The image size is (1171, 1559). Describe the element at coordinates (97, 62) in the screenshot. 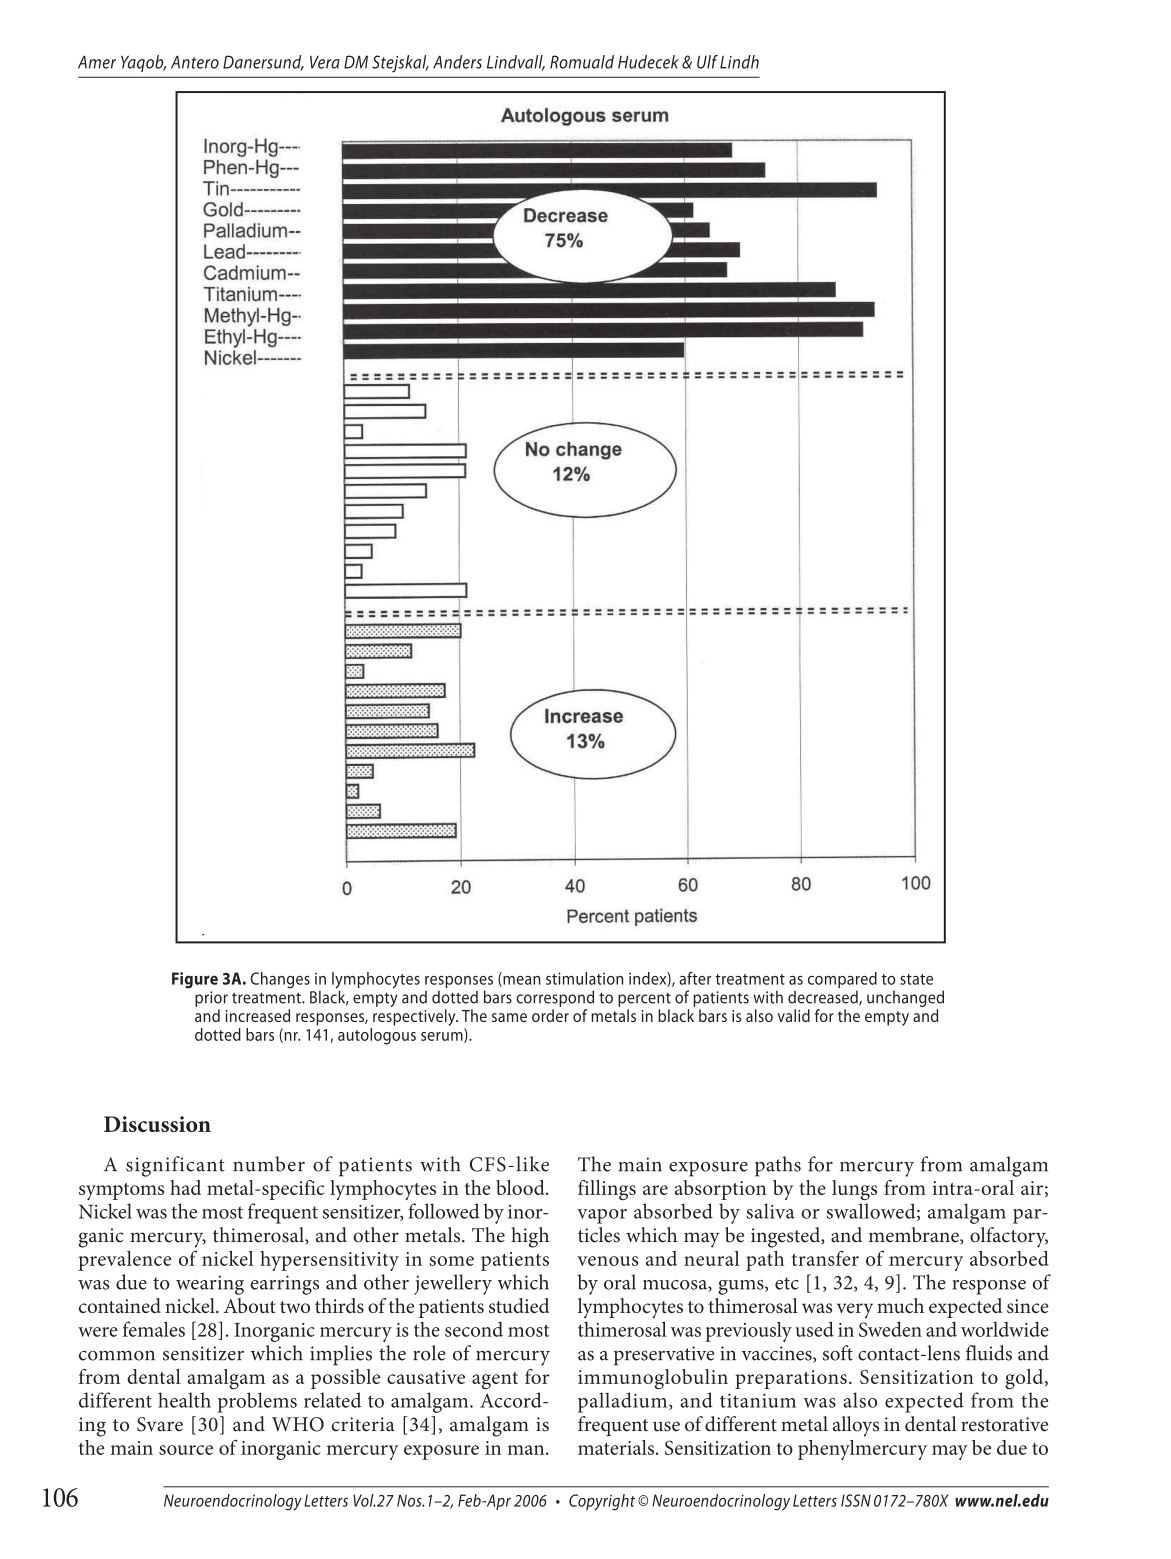

I see `Amer` at that location.
